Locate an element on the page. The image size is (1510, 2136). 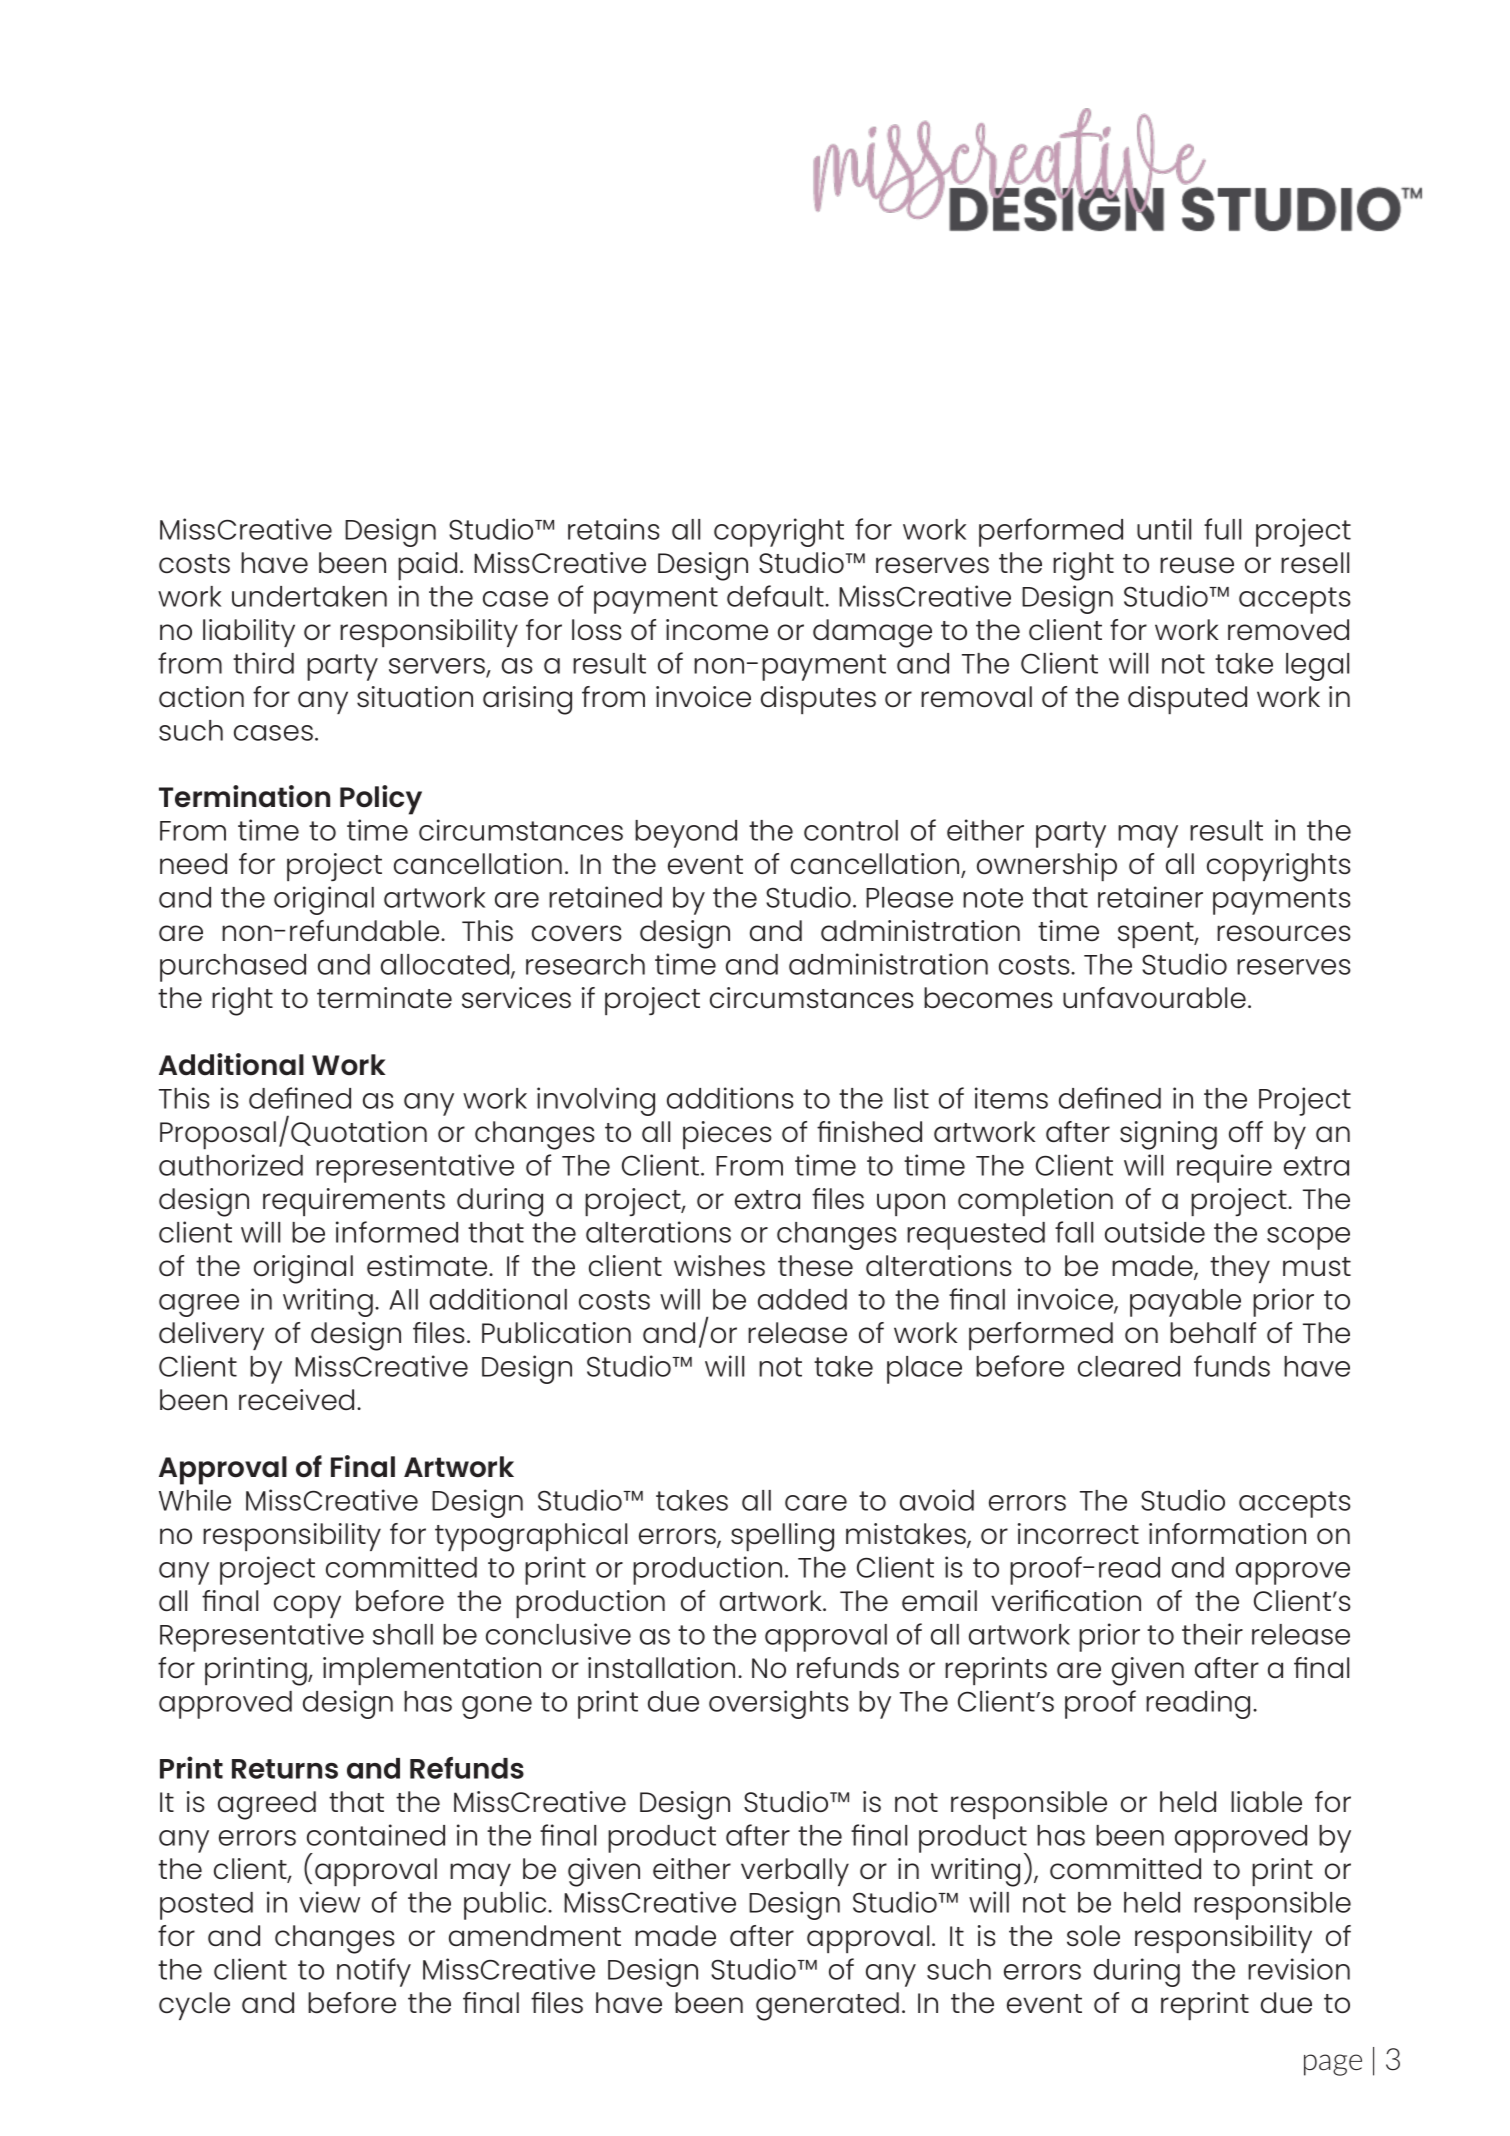
default is located at coordinates (776, 596).
